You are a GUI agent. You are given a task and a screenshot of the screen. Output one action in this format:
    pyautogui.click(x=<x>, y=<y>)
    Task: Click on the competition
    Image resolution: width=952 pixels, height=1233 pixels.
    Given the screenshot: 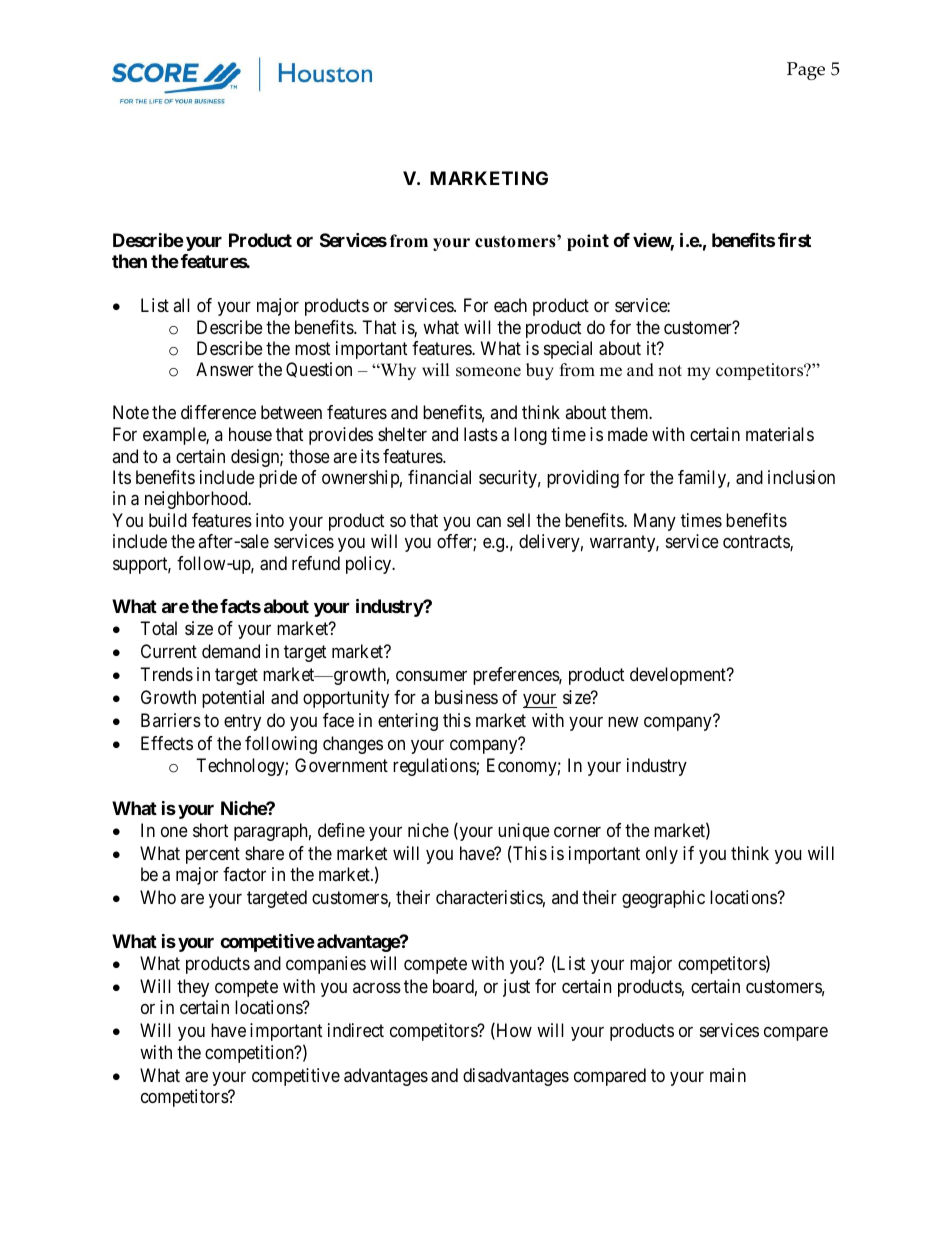 What is the action you would take?
    pyautogui.click(x=250, y=1054)
